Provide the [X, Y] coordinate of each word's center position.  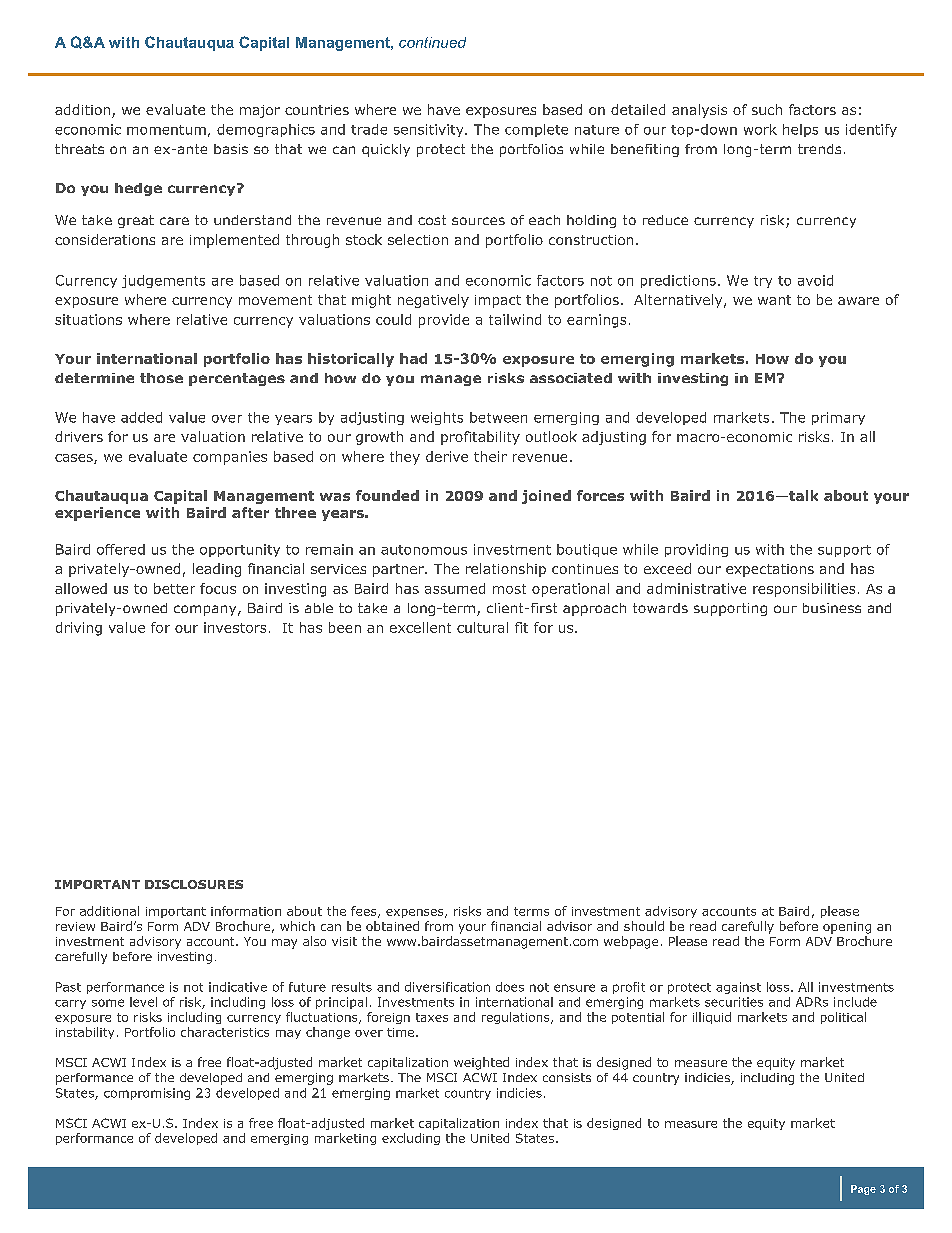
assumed [455, 588]
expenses [416, 913]
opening [847, 928]
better [174, 588]
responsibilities [804, 590]
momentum [166, 130]
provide [444, 321]
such [767, 109]
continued [432, 42]
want [774, 300]
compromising [147, 1094]
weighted [481, 1063]
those [161, 378]
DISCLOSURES [194, 884]
